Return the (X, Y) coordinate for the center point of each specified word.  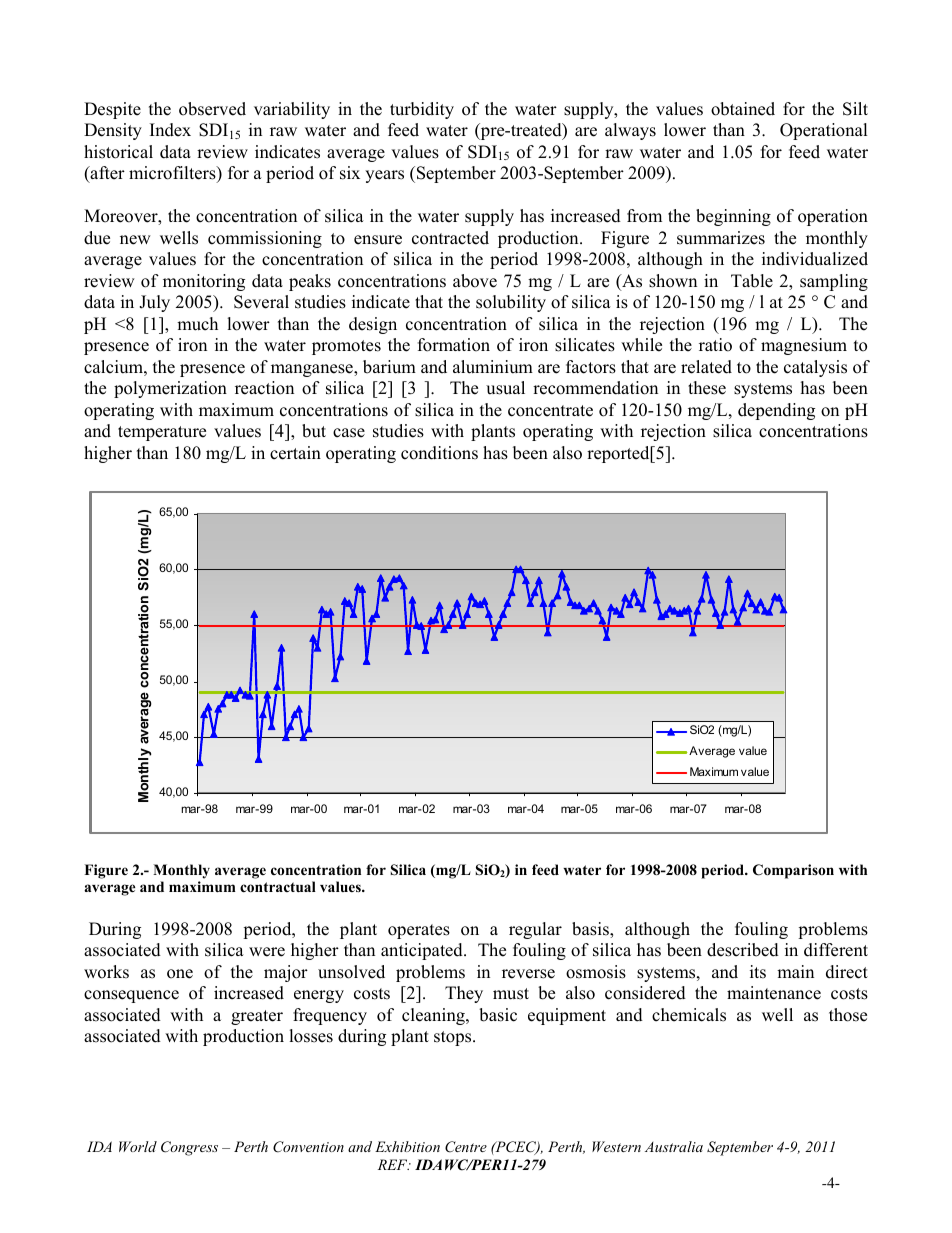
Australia (674, 1146)
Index (170, 130)
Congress (189, 1148)
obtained (743, 109)
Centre (466, 1147)
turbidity (422, 110)
